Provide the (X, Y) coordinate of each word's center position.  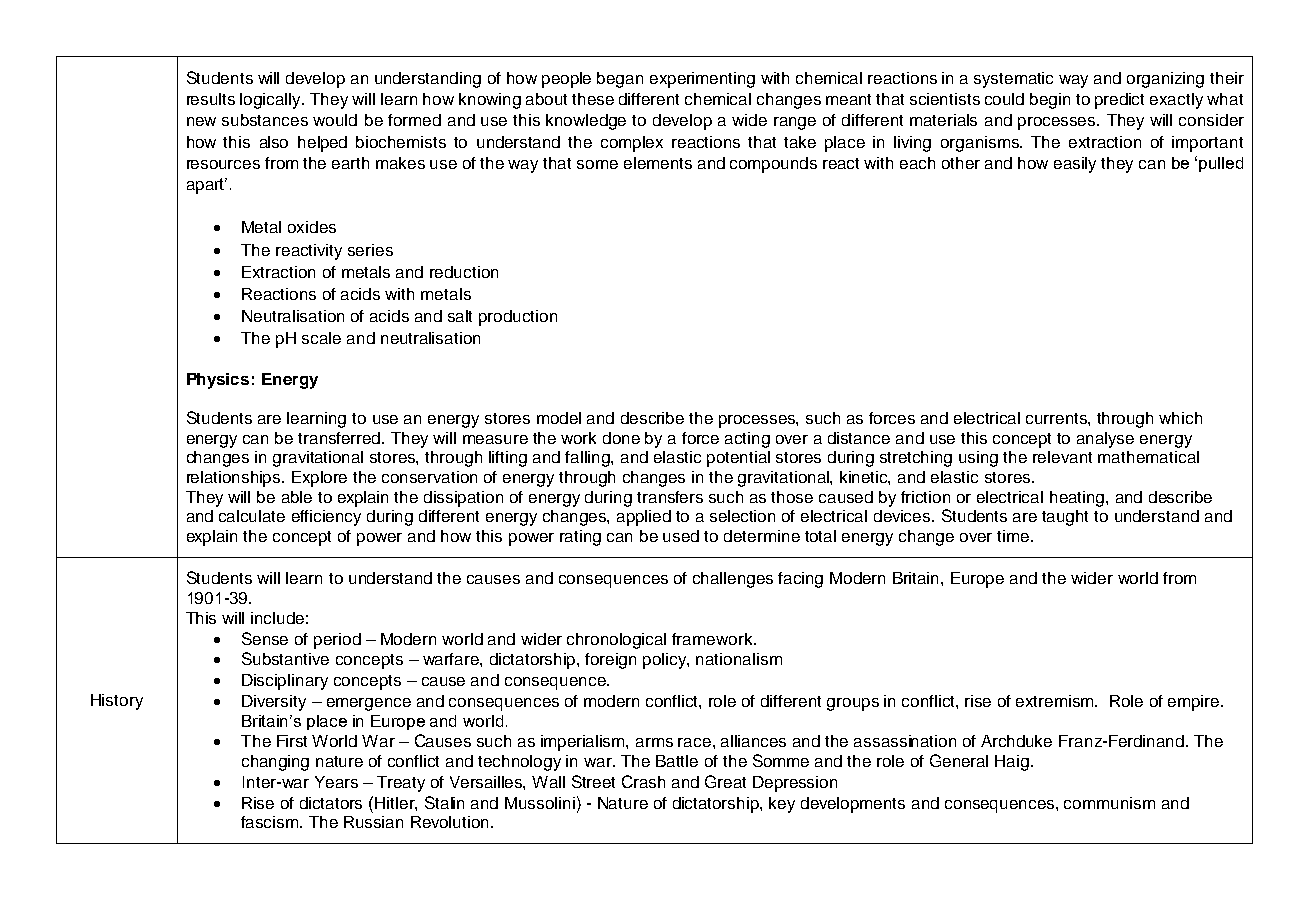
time (1014, 536)
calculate (252, 516)
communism (1109, 803)
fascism (271, 822)
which (1180, 418)
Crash (643, 781)
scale (321, 338)
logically (271, 101)
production (518, 318)
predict (1119, 101)
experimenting (702, 80)
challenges (733, 580)
